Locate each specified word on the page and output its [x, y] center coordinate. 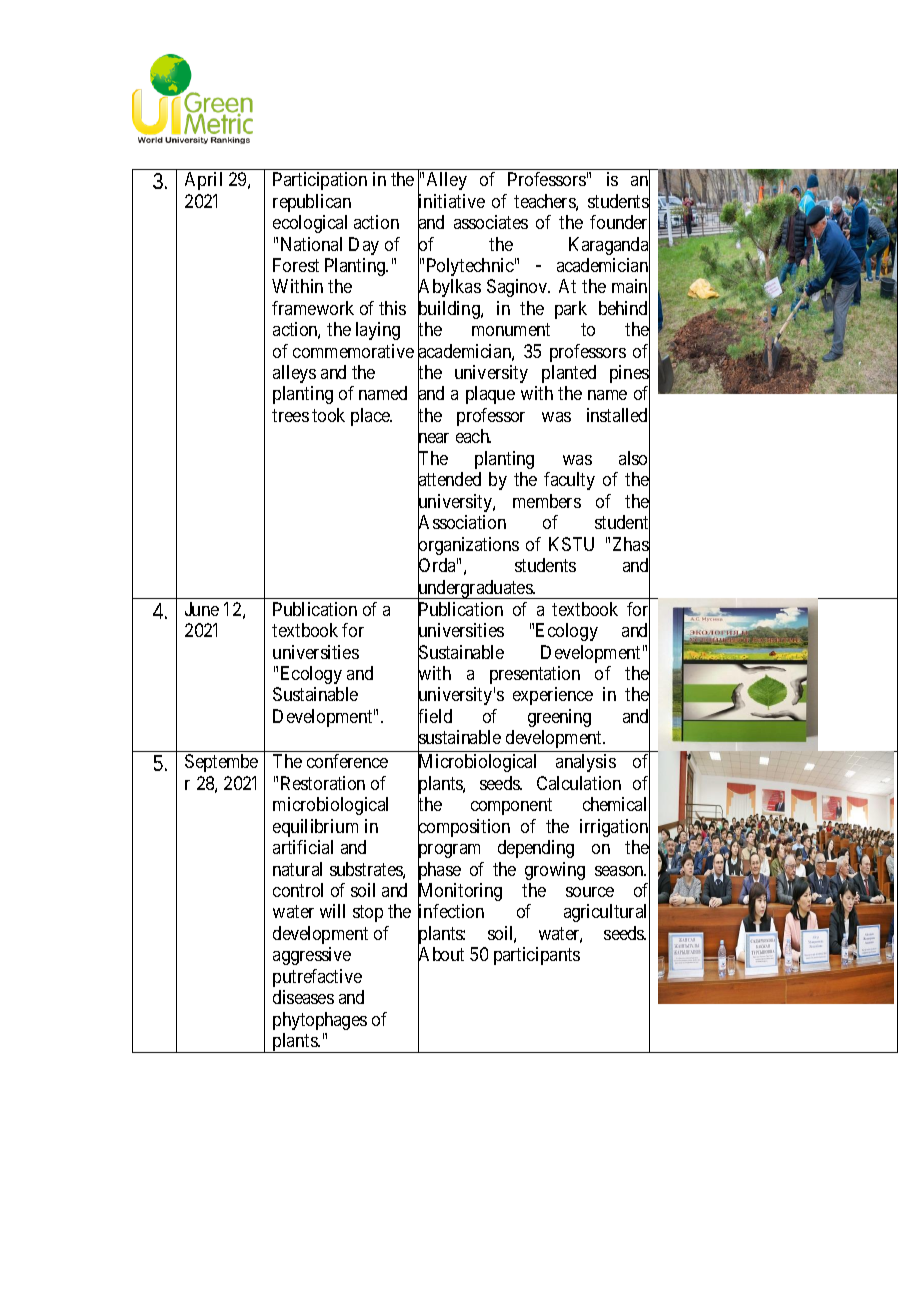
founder [620, 223]
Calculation [579, 783]
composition [464, 829]
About [441, 956]
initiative [451, 202]
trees [290, 415]
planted [569, 374]
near [433, 439]
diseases [303, 997]
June [202, 609]
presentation [535, 675]
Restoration [323, 783]
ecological [310, 224]
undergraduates [475, 590]
